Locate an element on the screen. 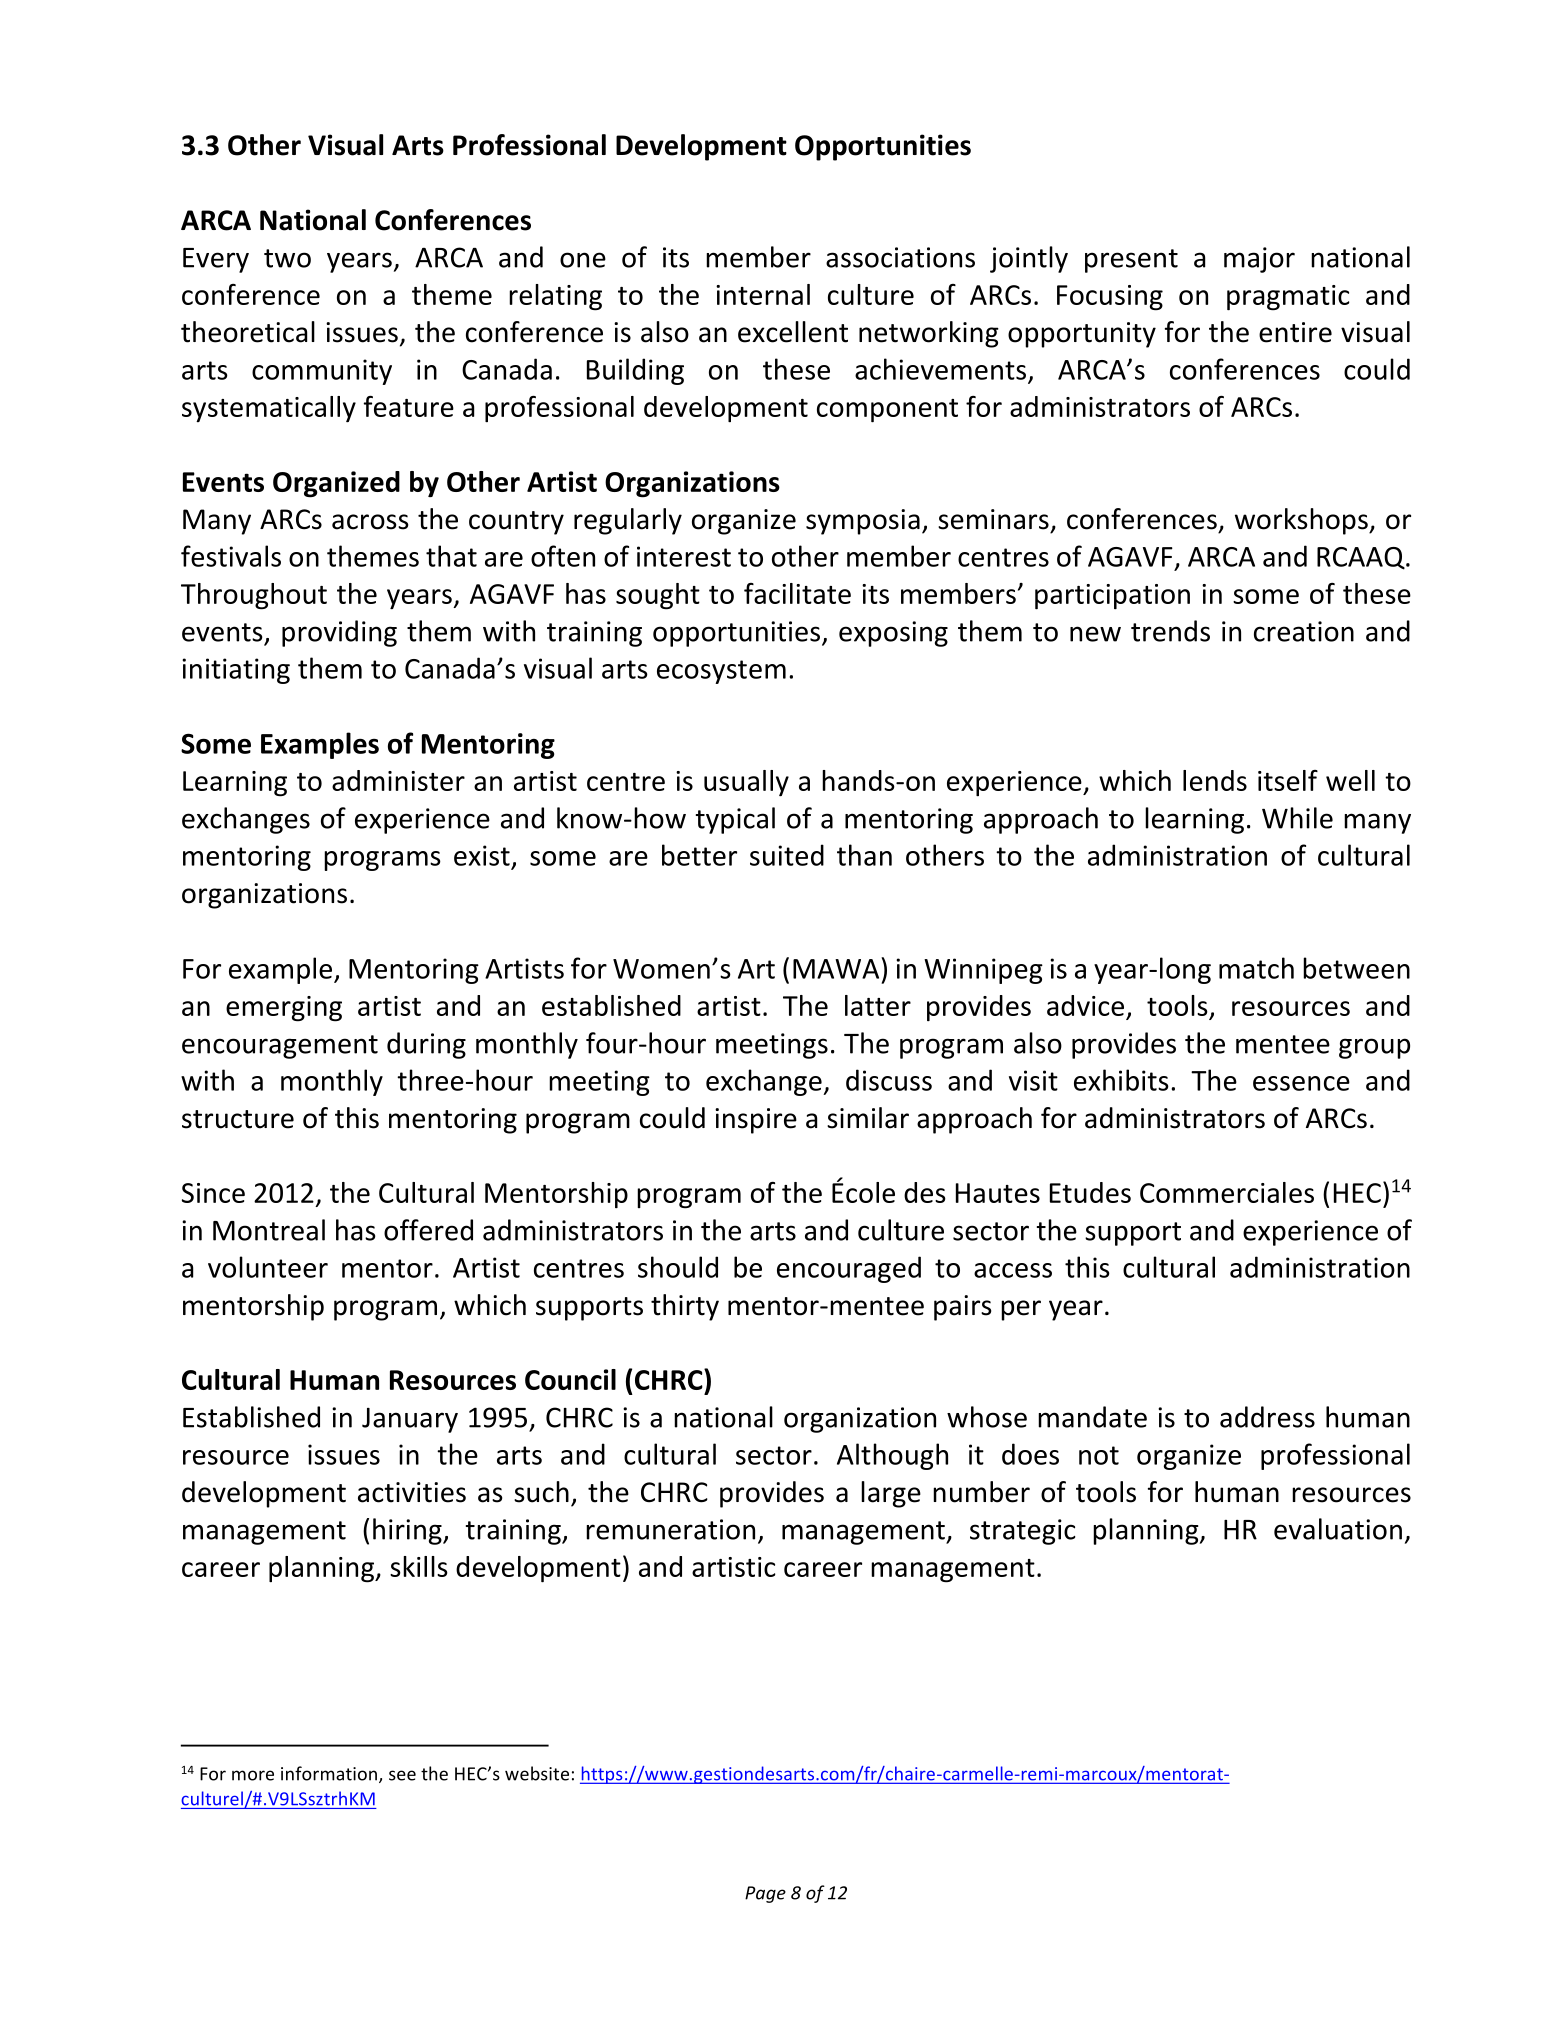 This screenshot has width=1563, height=2023. suited is located at coordinates (787, 855).
